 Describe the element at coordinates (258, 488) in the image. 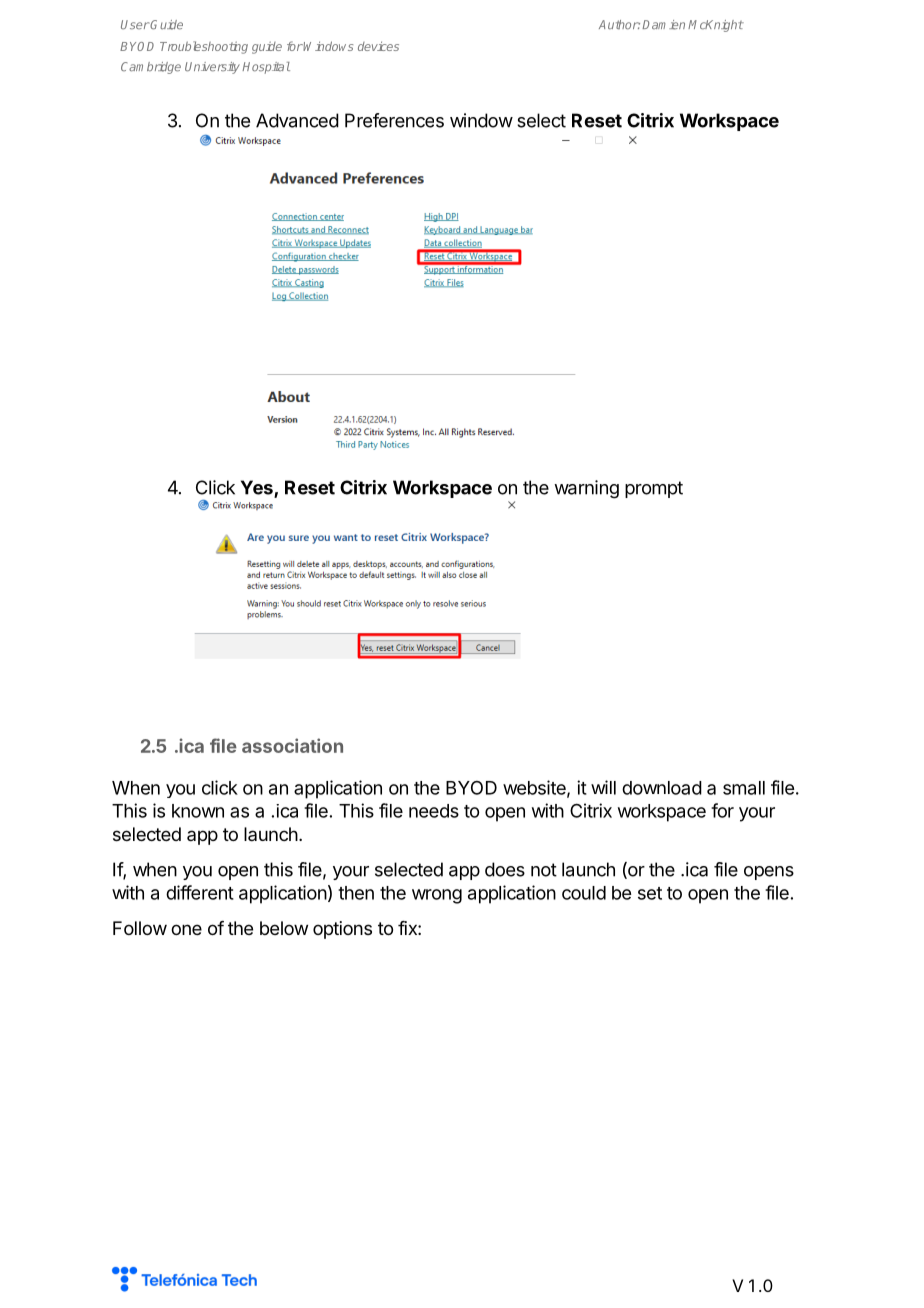

I see `Yes` at that location.
